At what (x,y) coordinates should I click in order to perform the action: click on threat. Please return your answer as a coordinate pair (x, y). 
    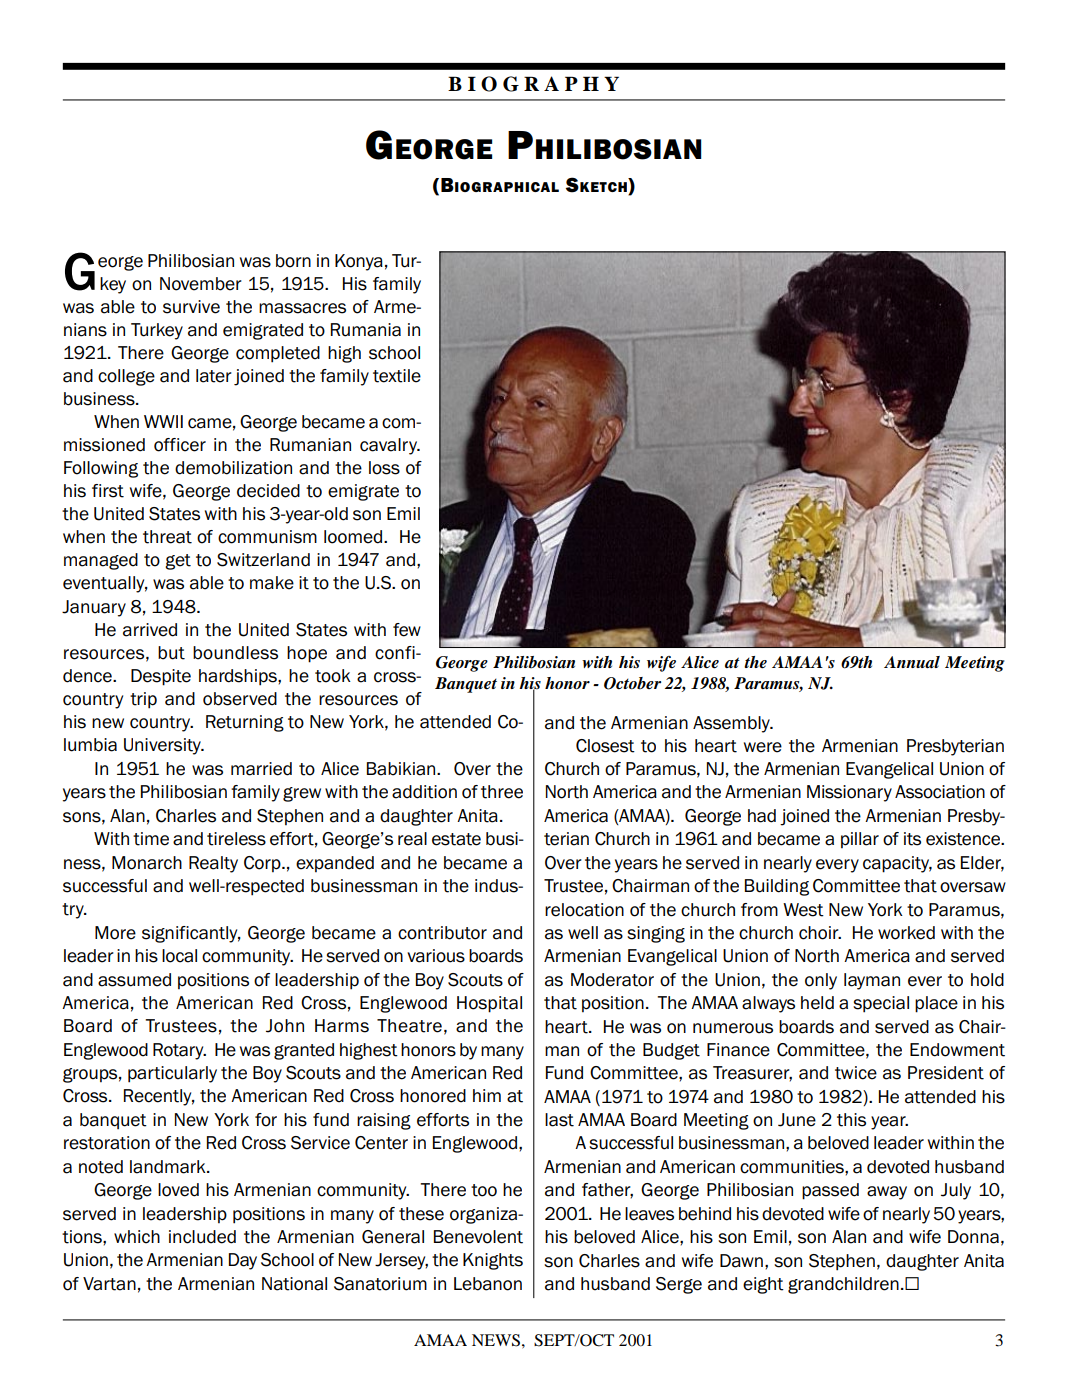
    Looking at the image, I should click on (167, 537).
